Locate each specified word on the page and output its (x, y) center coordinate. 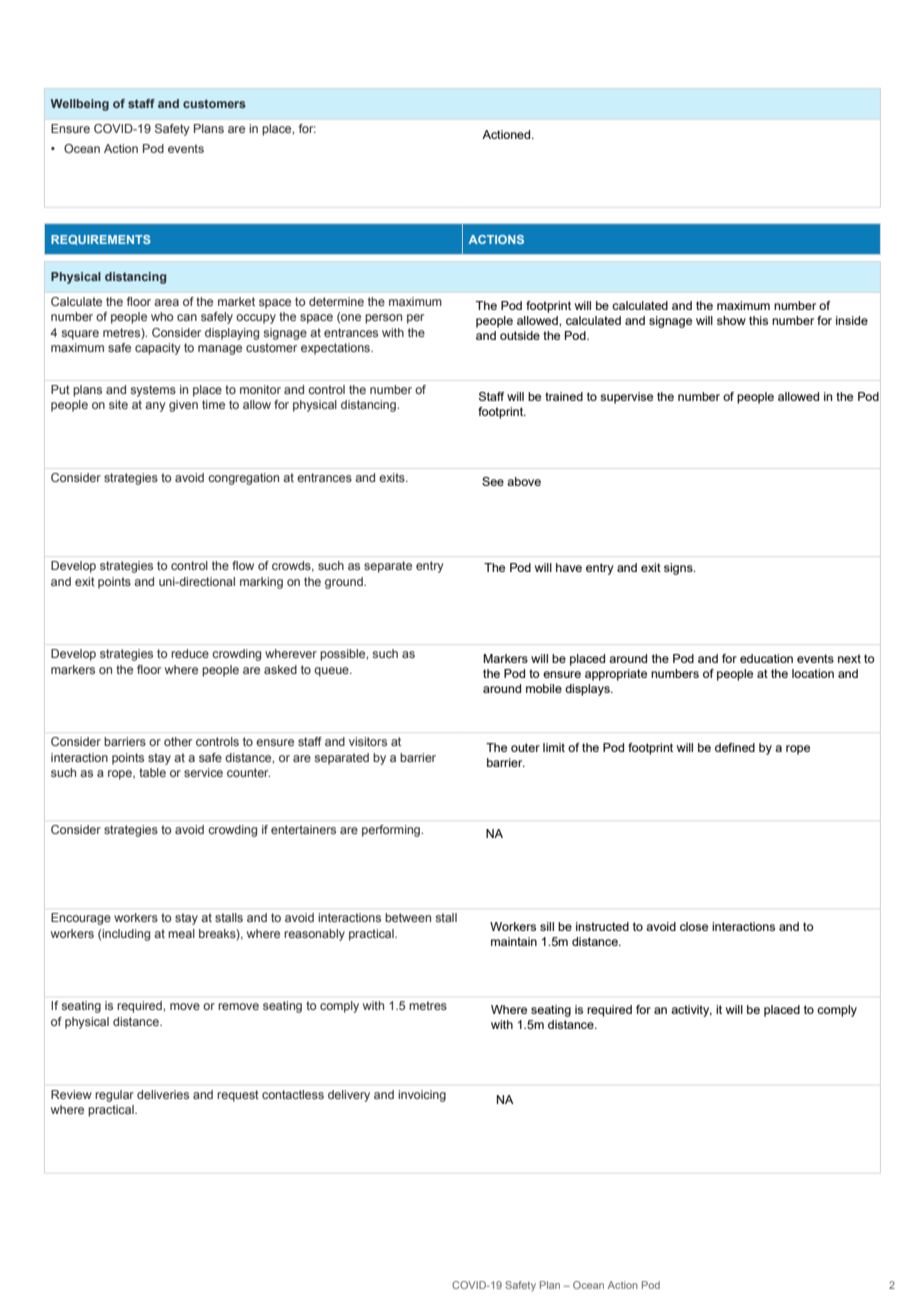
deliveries (163, 1094)
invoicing (422, 1096)
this (758, 320)
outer (525, 747)
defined (735, 747)
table (152, 772)
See (493, 481)
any (155, 407)
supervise (626, 398)
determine (336, 301)
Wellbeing (80, 105)
